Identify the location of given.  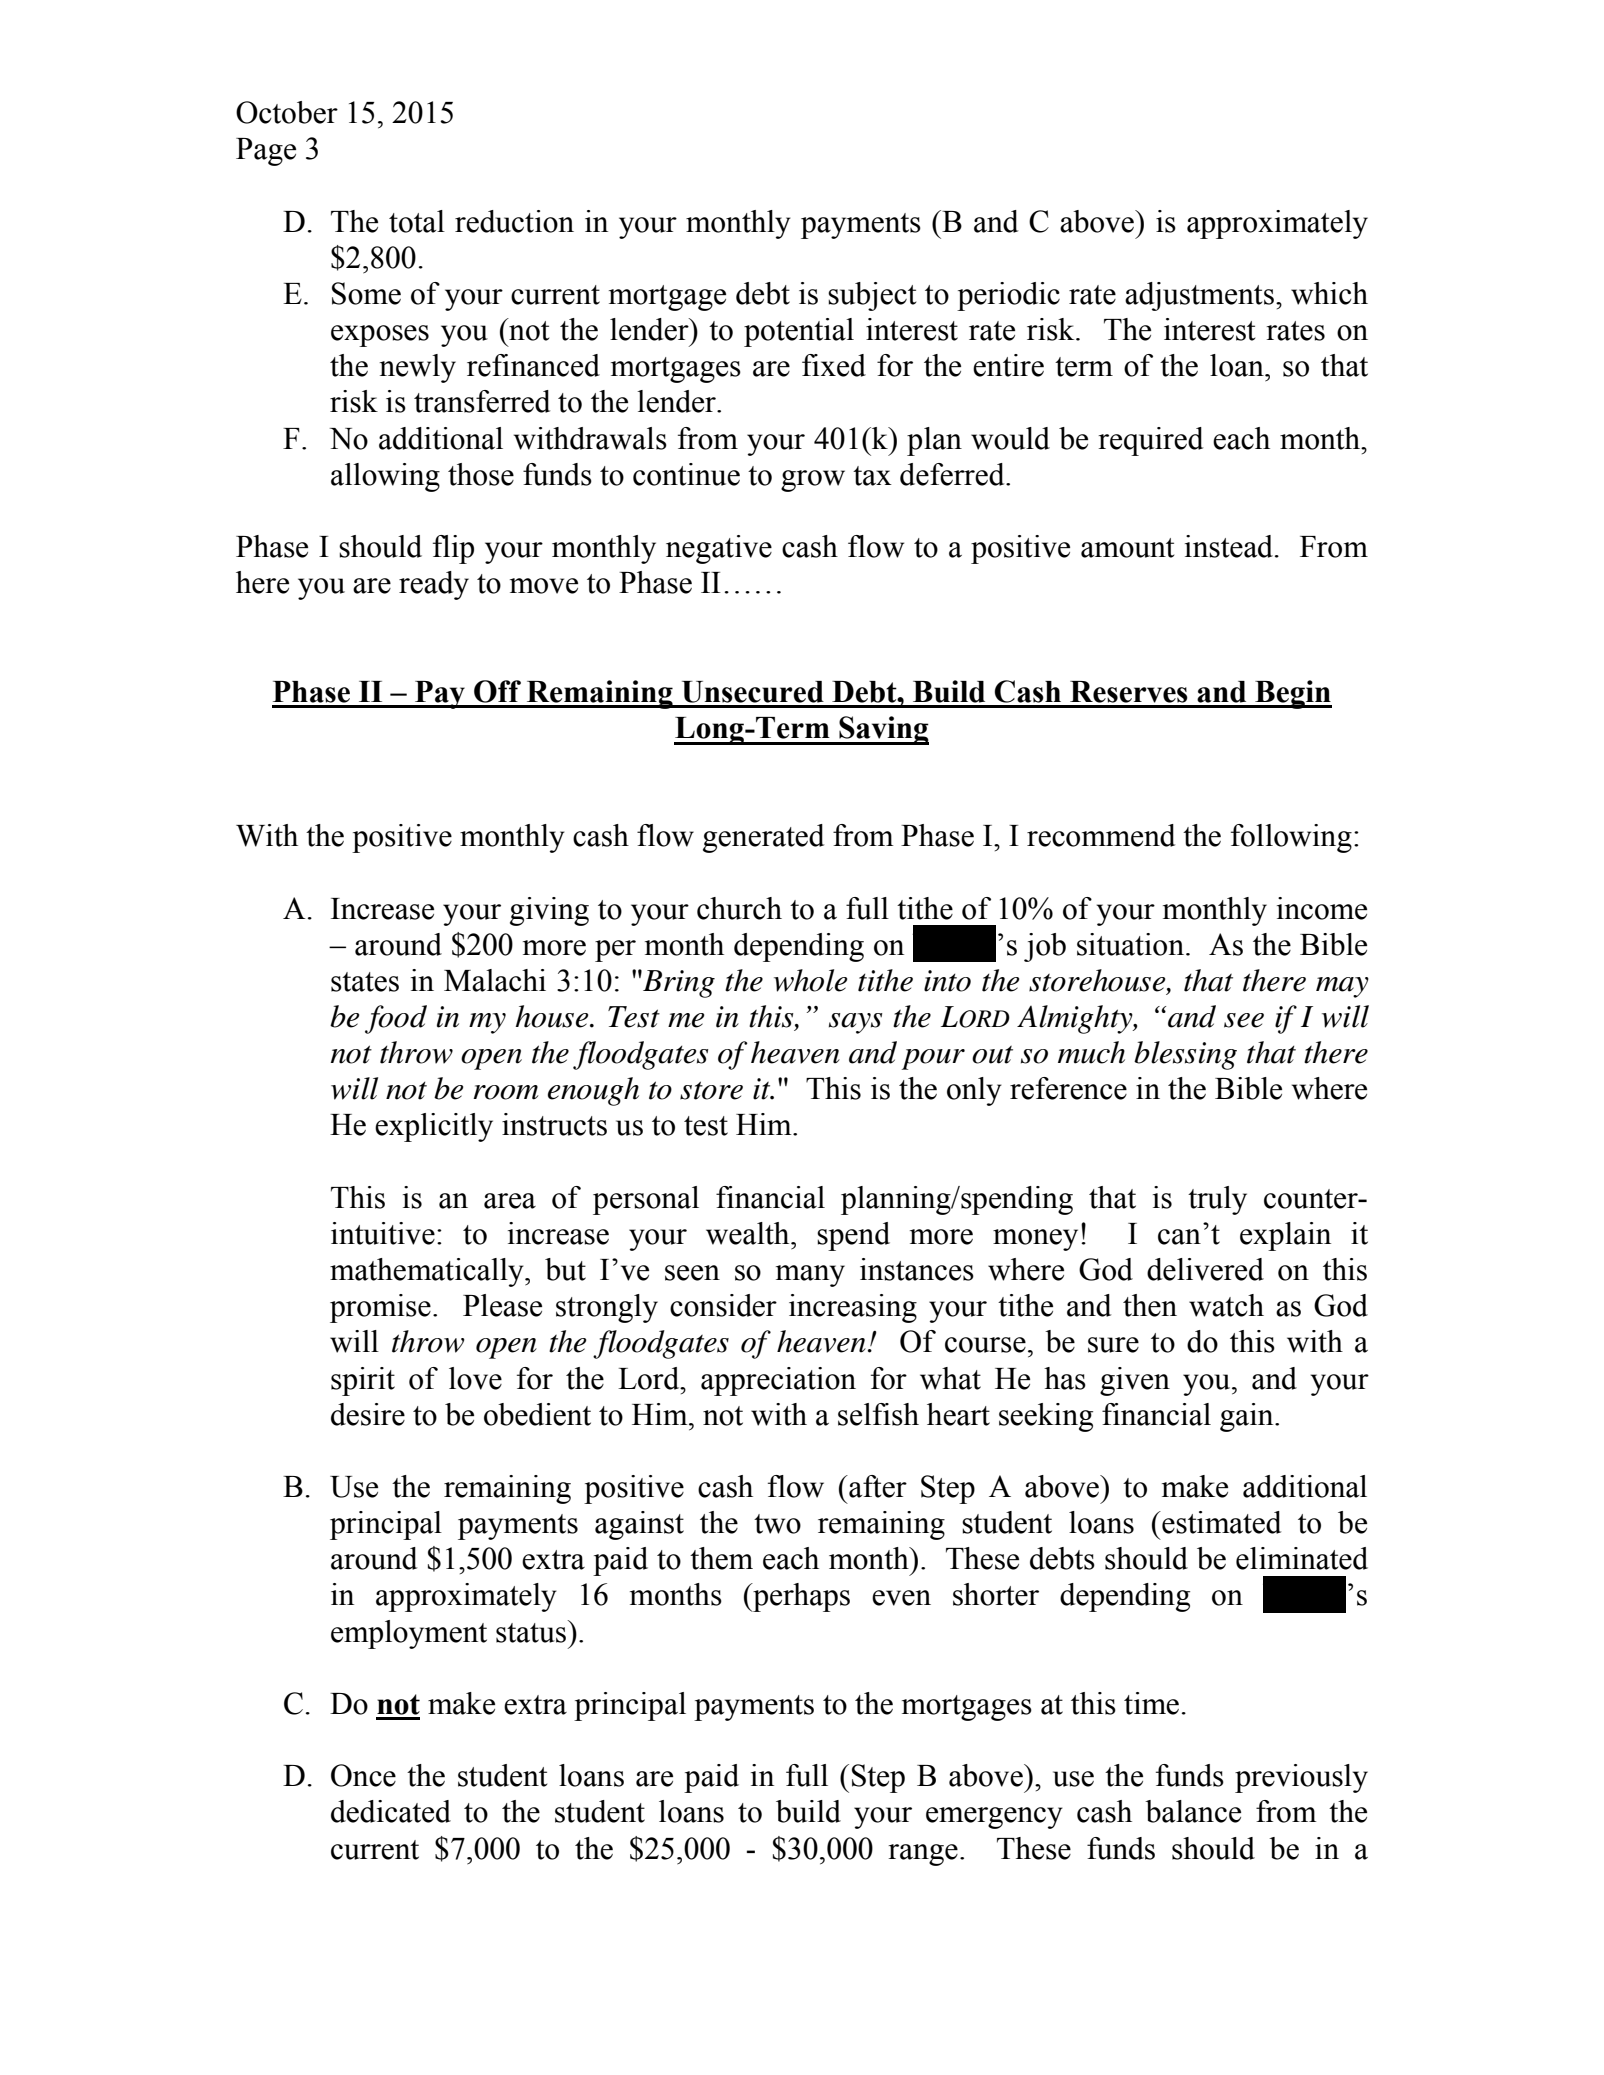
(1135, 1381).
